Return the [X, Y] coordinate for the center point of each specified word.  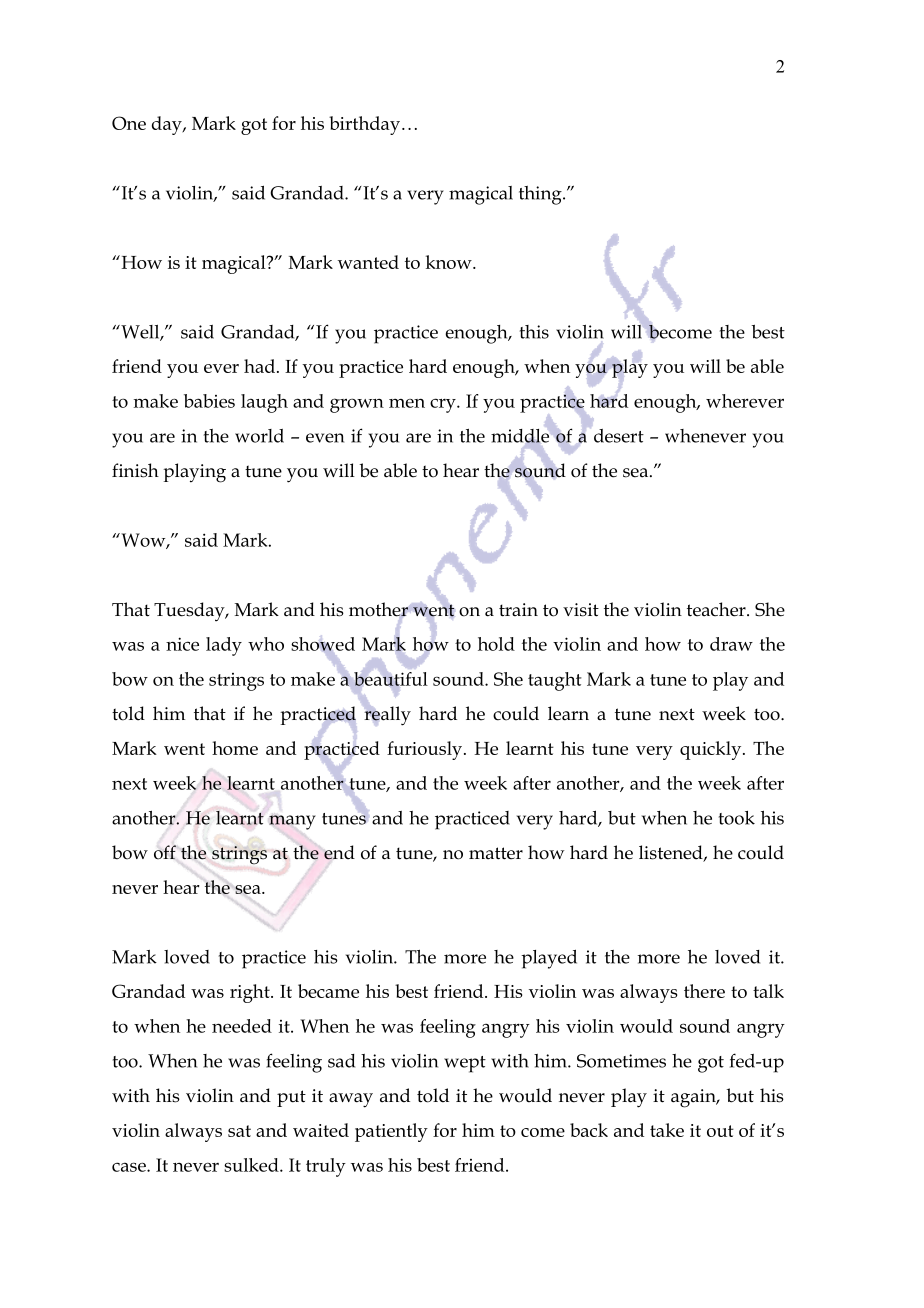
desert [619, 436]
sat [239, 1131]
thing [541, 195]
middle [520, 436]
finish [135, 470]
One [129, 123]
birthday [364, 125]
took [737, 818]
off [165, 852]
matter [496, 853]
